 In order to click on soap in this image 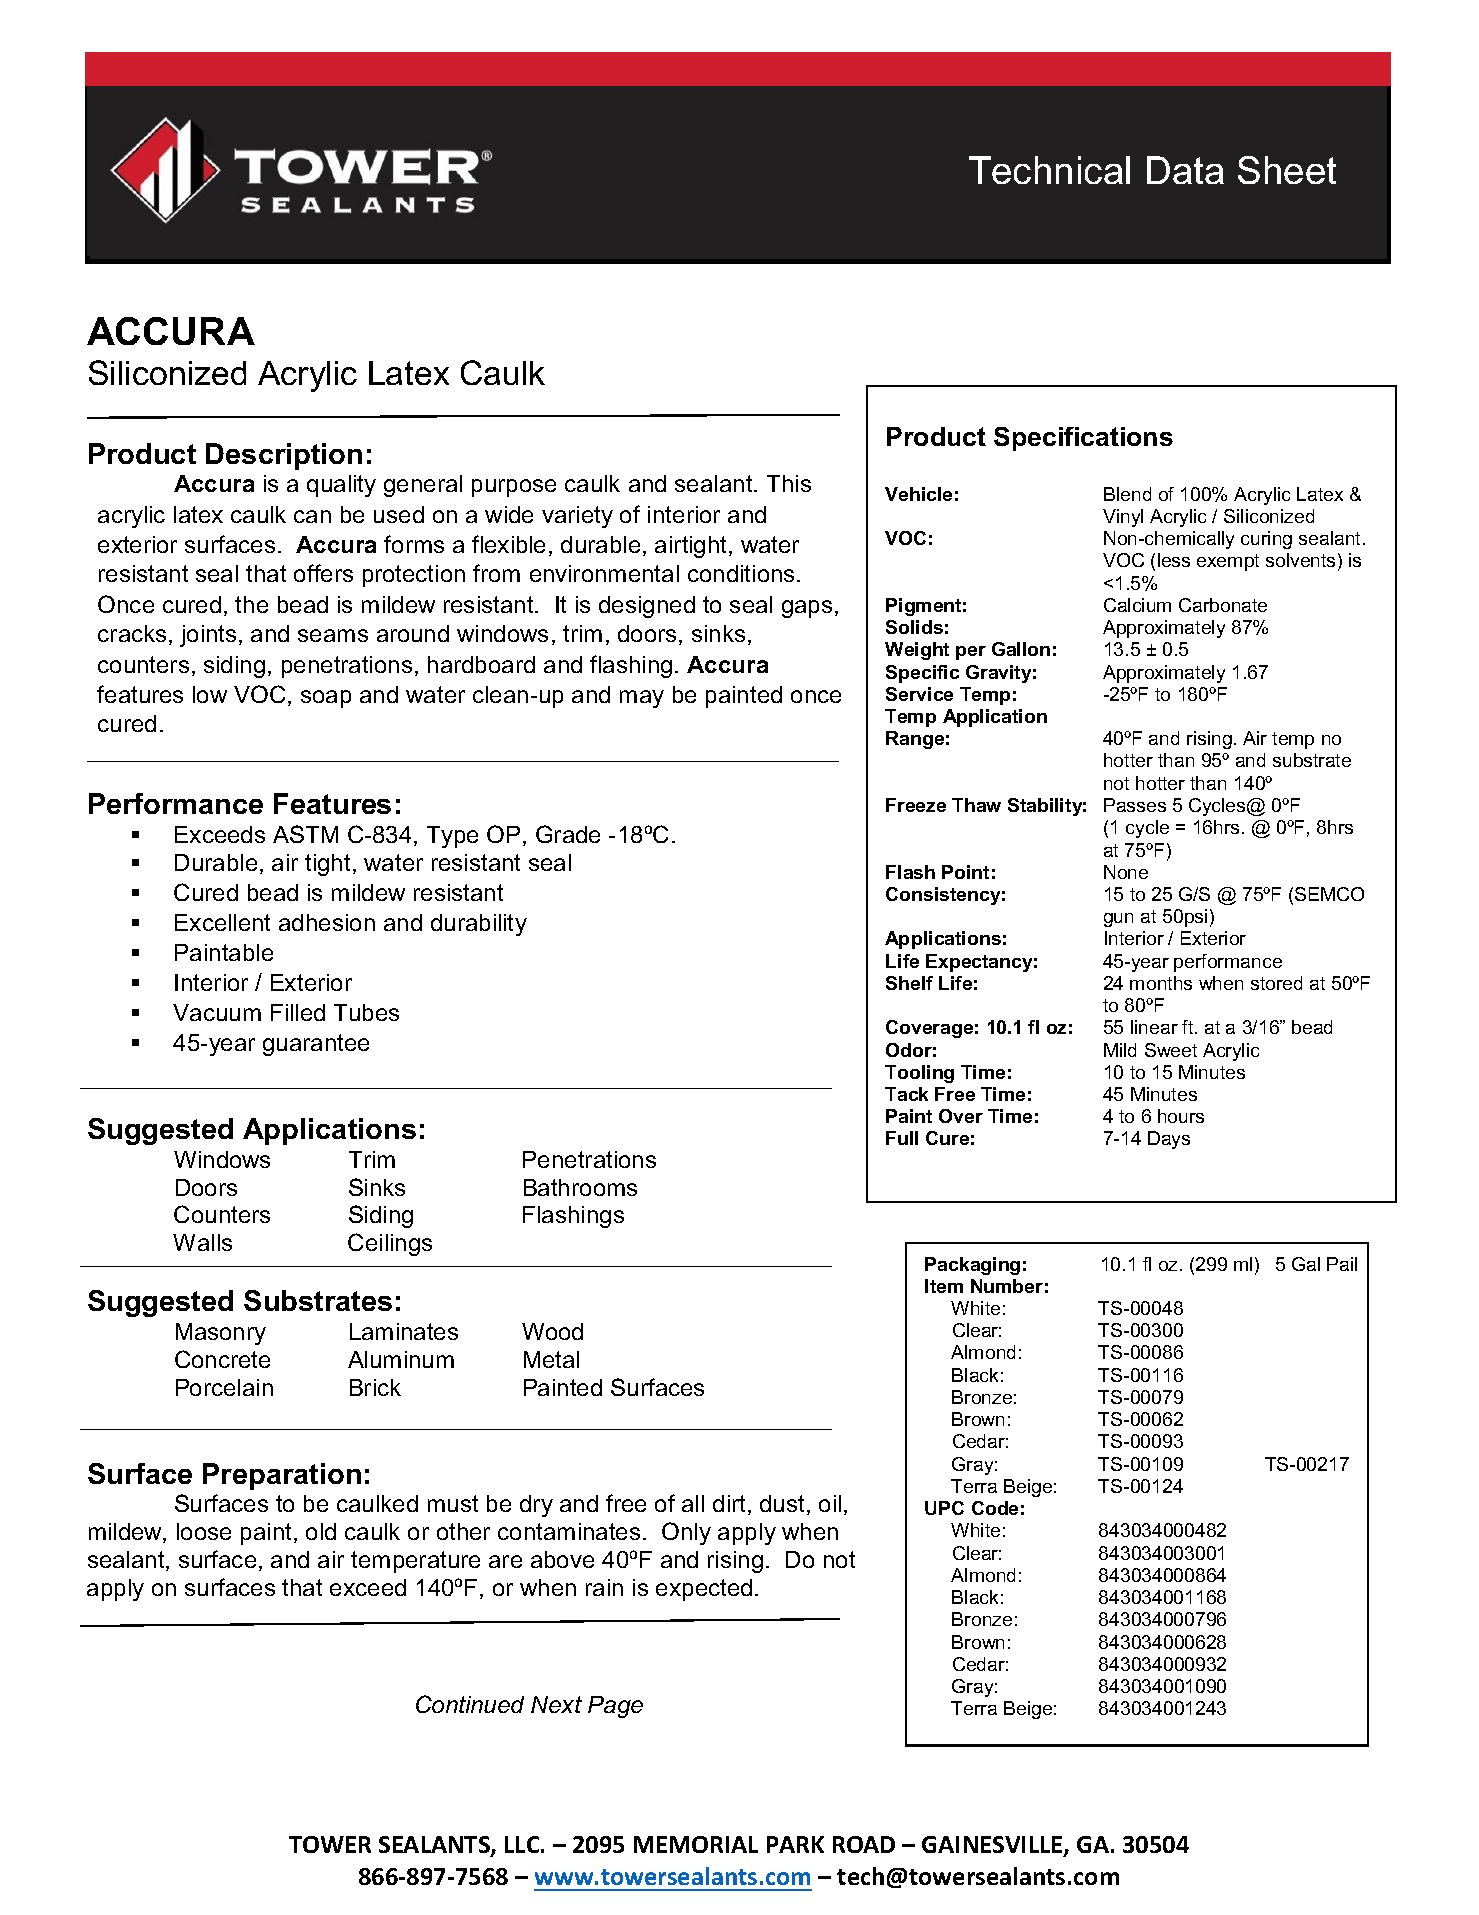, I will do `click(326, 699)`.
